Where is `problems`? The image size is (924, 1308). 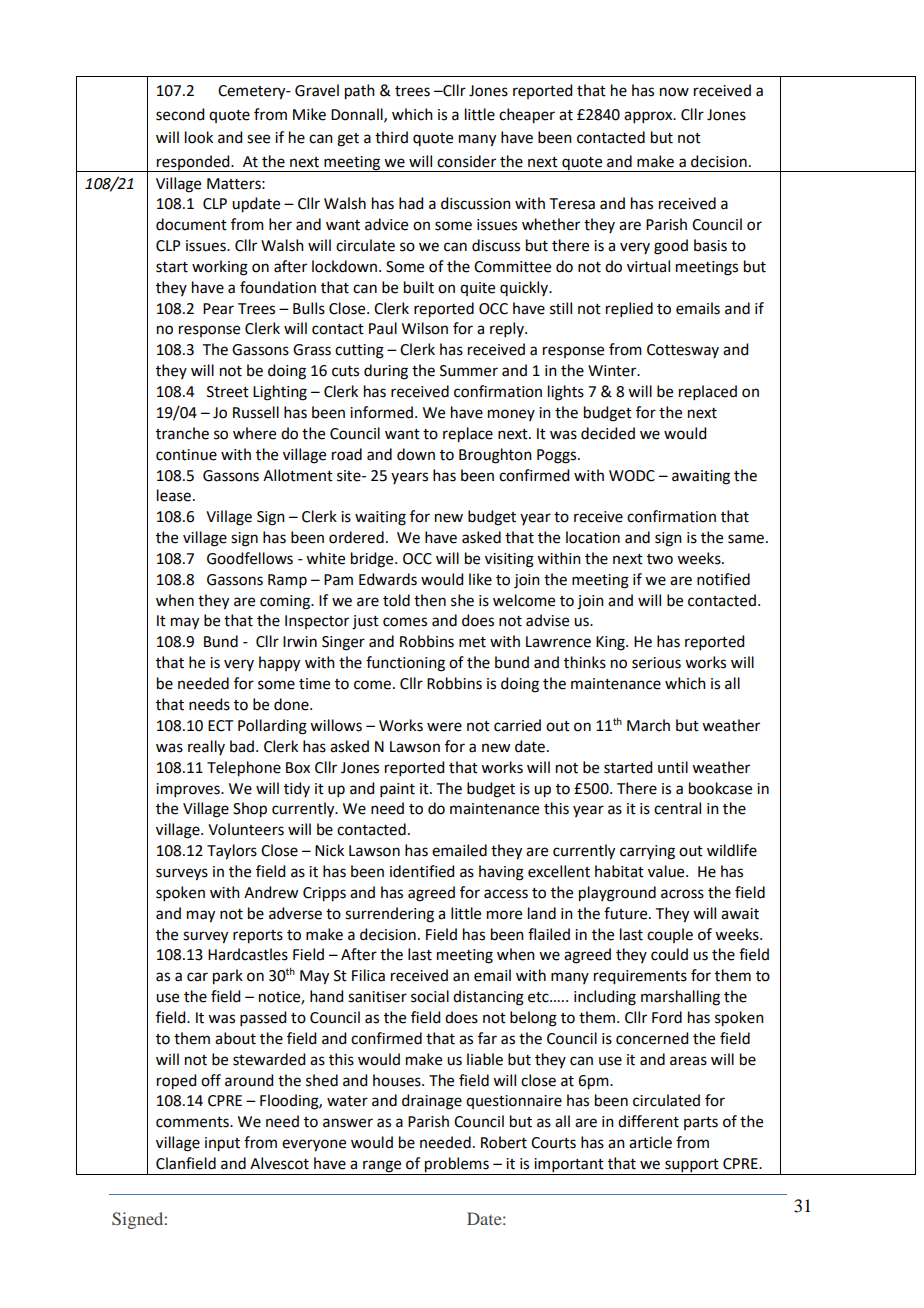
problems is located at coordinates (457, 1166).
